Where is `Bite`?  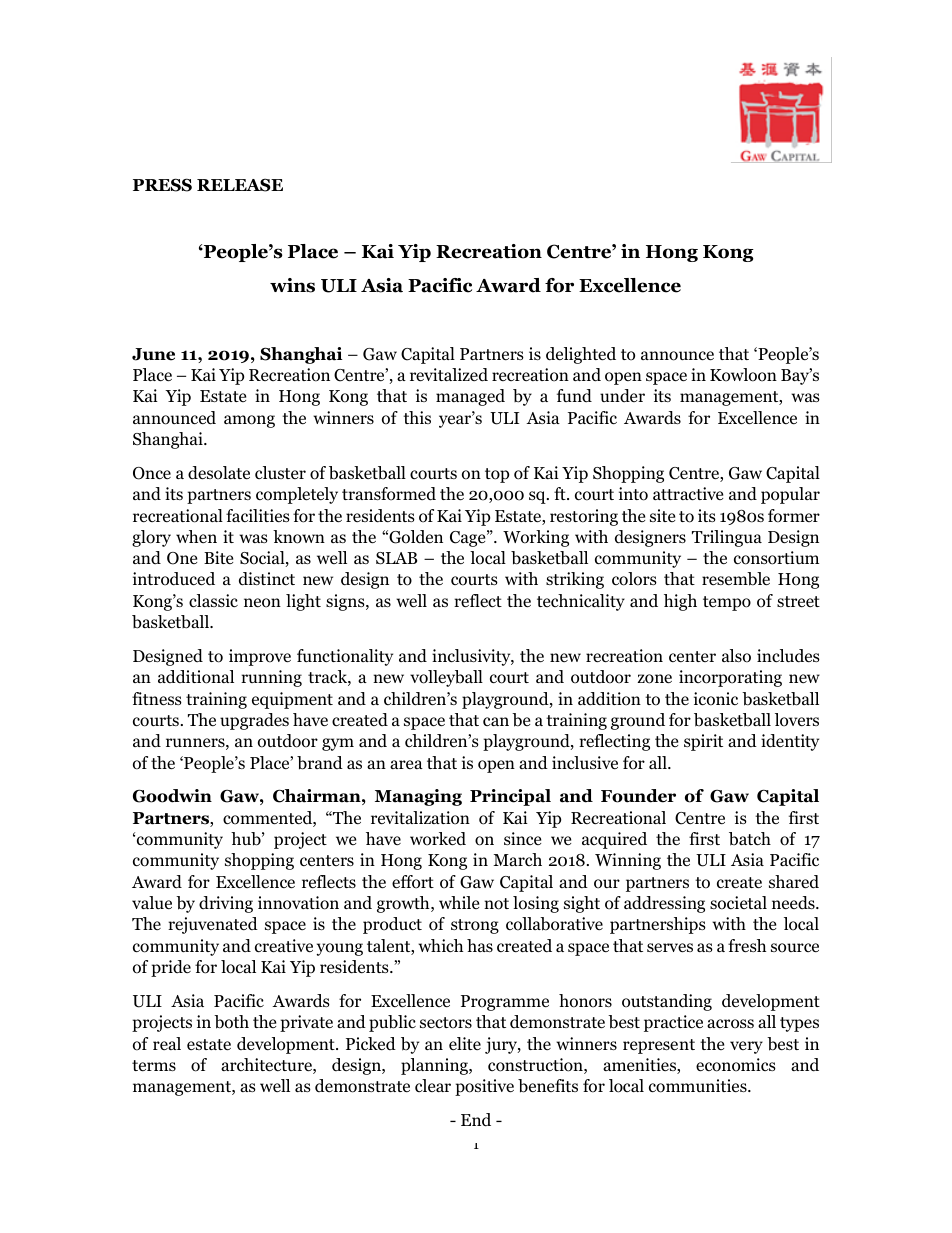 Bite is located at coordinates (218, 557).
